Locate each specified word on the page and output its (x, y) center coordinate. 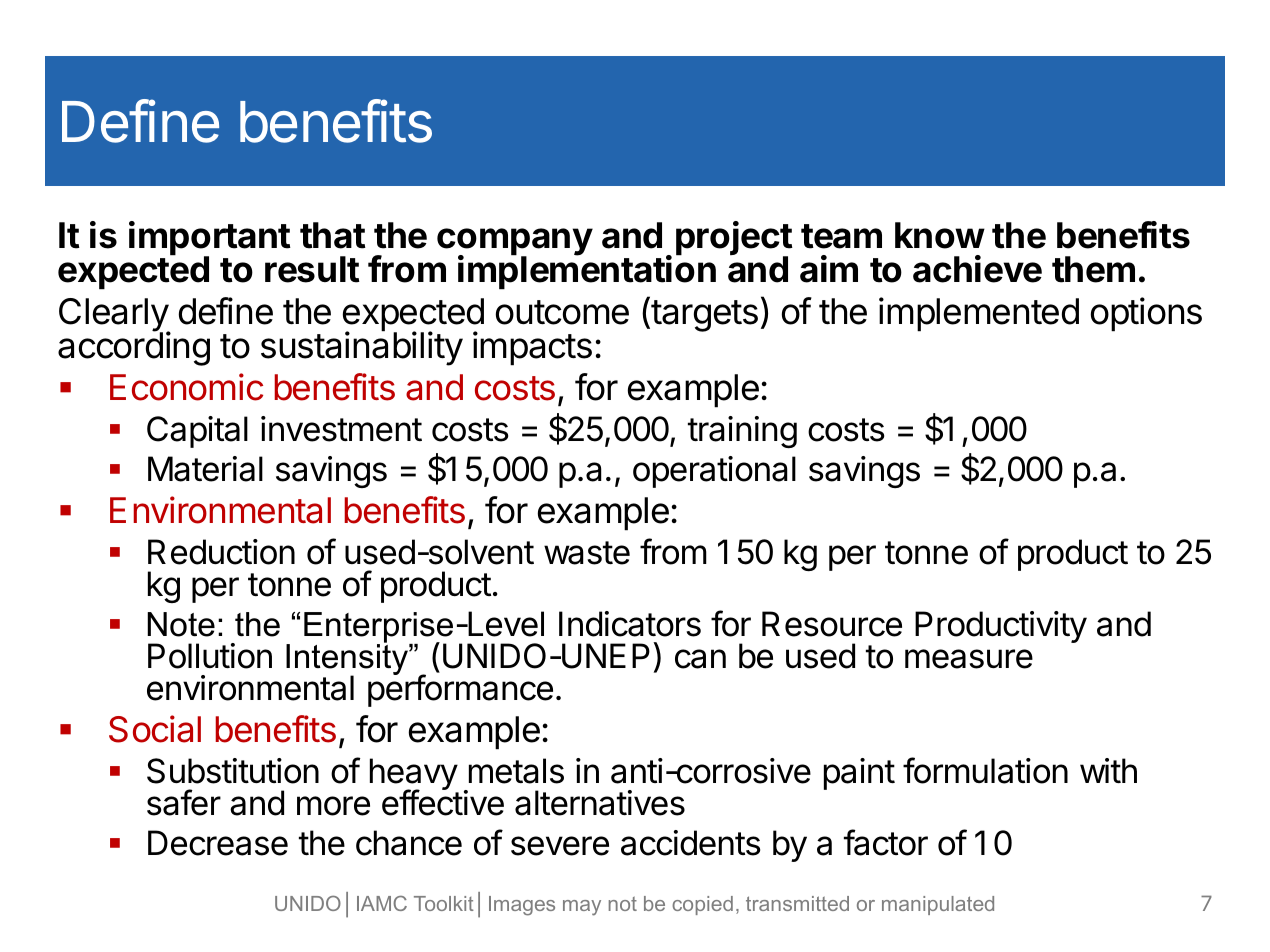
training (742, 432)
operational (714, 472)
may (582, 908)
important (210, 239)
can (700, 659)
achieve (977, 269)
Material (205, 469)
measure (969, 659)
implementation (587, 272)
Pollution (210, 656)
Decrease (218, 843)
